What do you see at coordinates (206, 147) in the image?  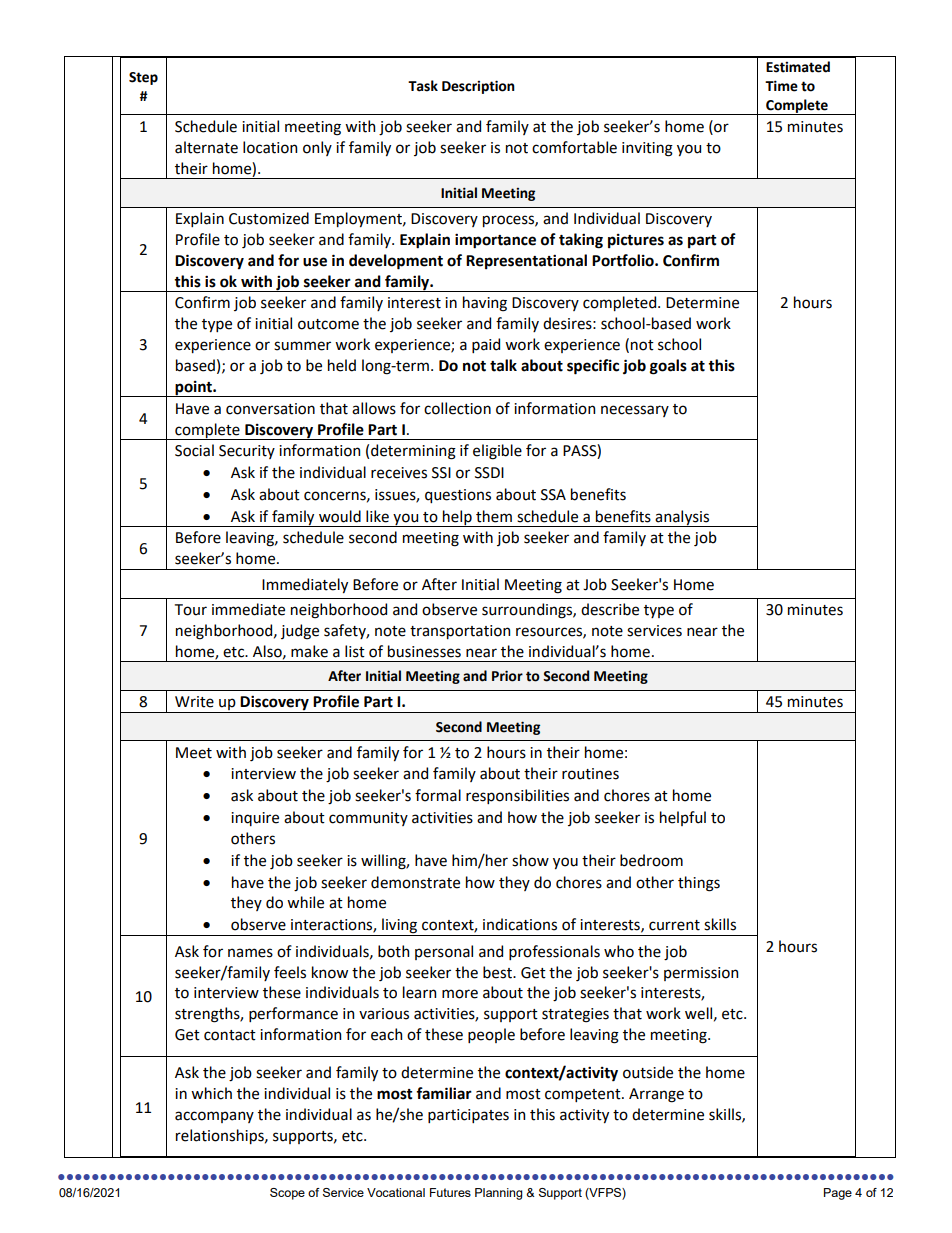 I see `alternate` at bounding box center [206, 147].
